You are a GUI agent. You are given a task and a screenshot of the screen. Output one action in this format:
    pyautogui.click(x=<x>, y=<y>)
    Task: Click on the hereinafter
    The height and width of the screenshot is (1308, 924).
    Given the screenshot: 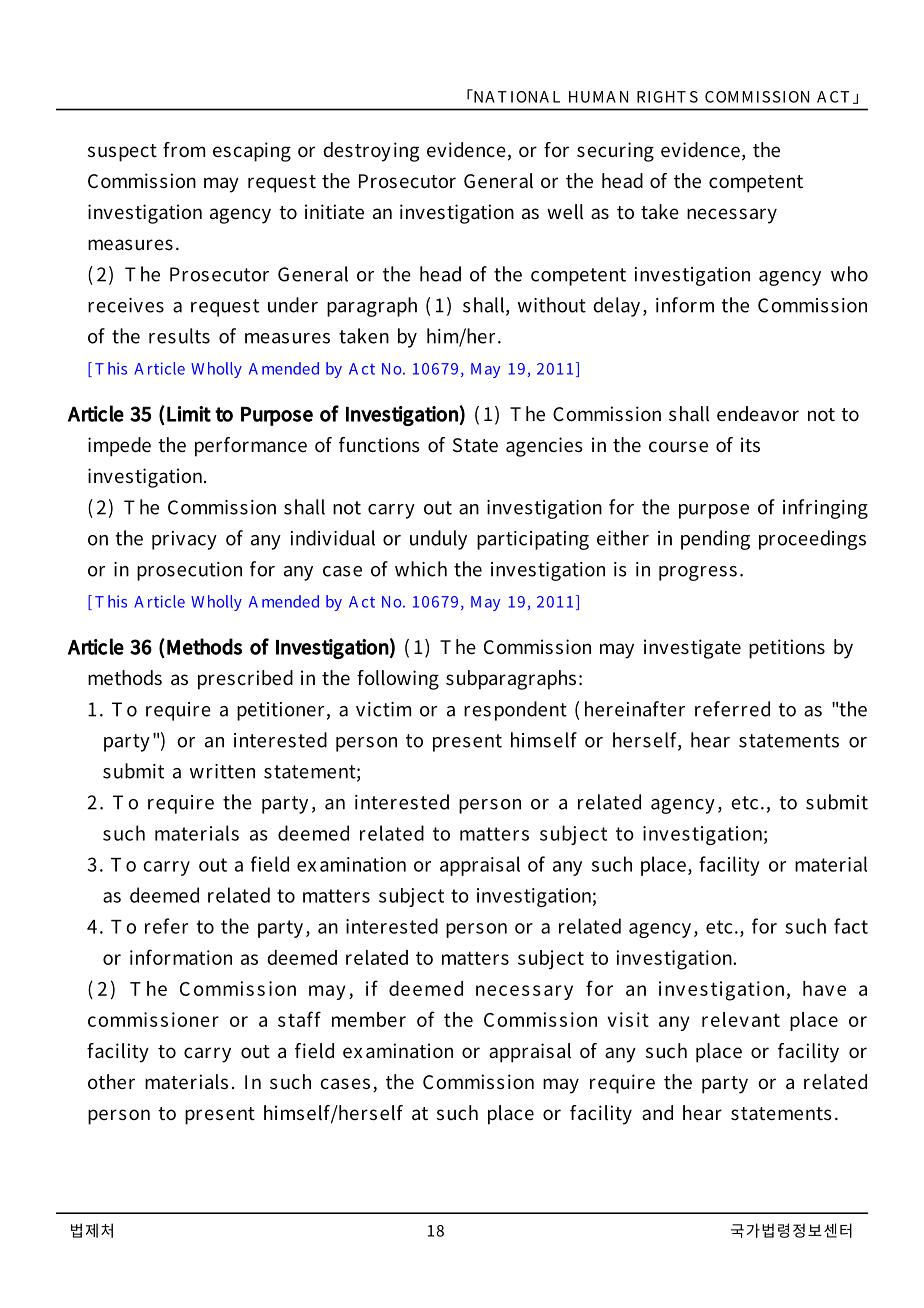 What is the action you would take?
    pyautogui.click(x=635, y=709)
